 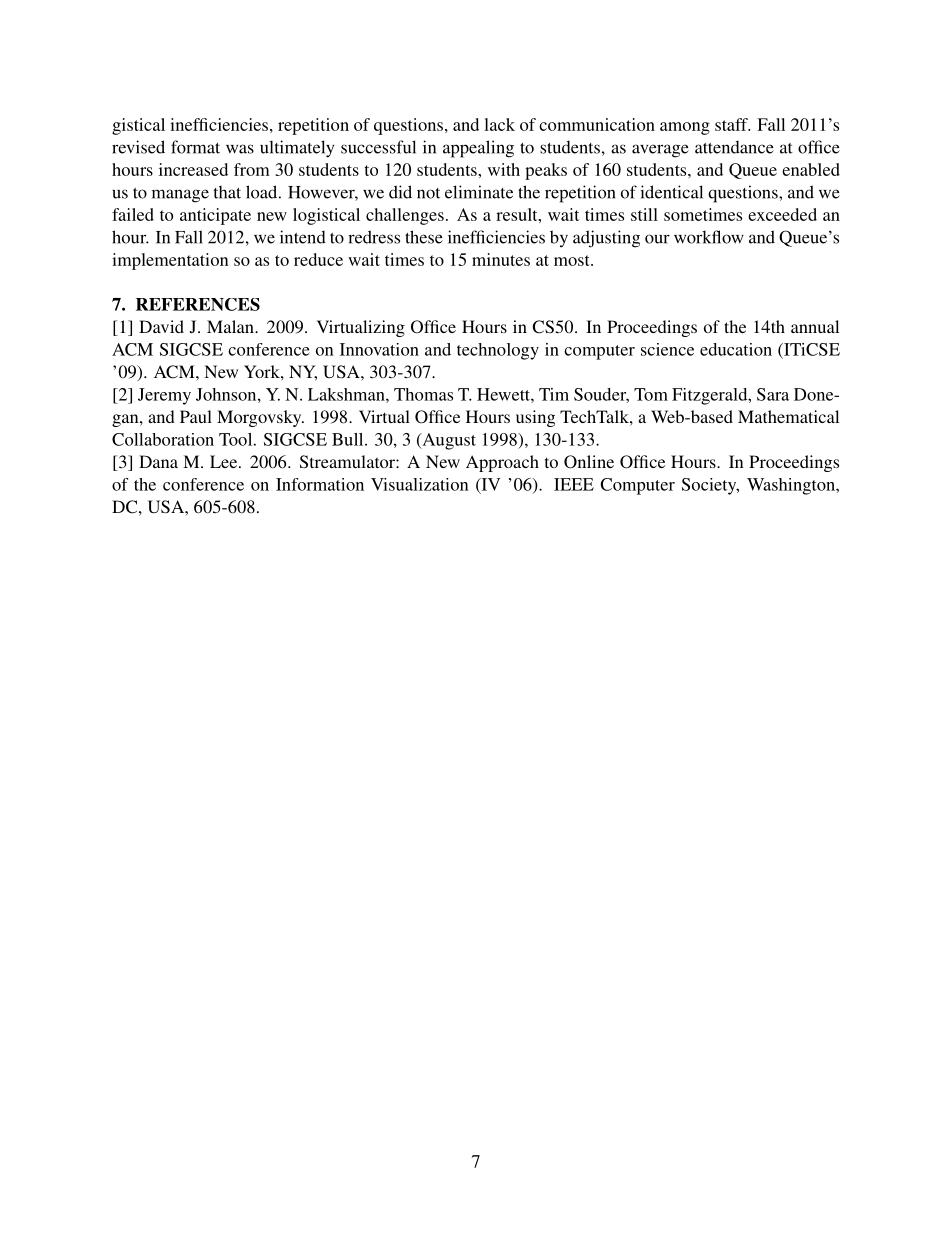 I want to click on Lee, so click(x=225, y=461).
